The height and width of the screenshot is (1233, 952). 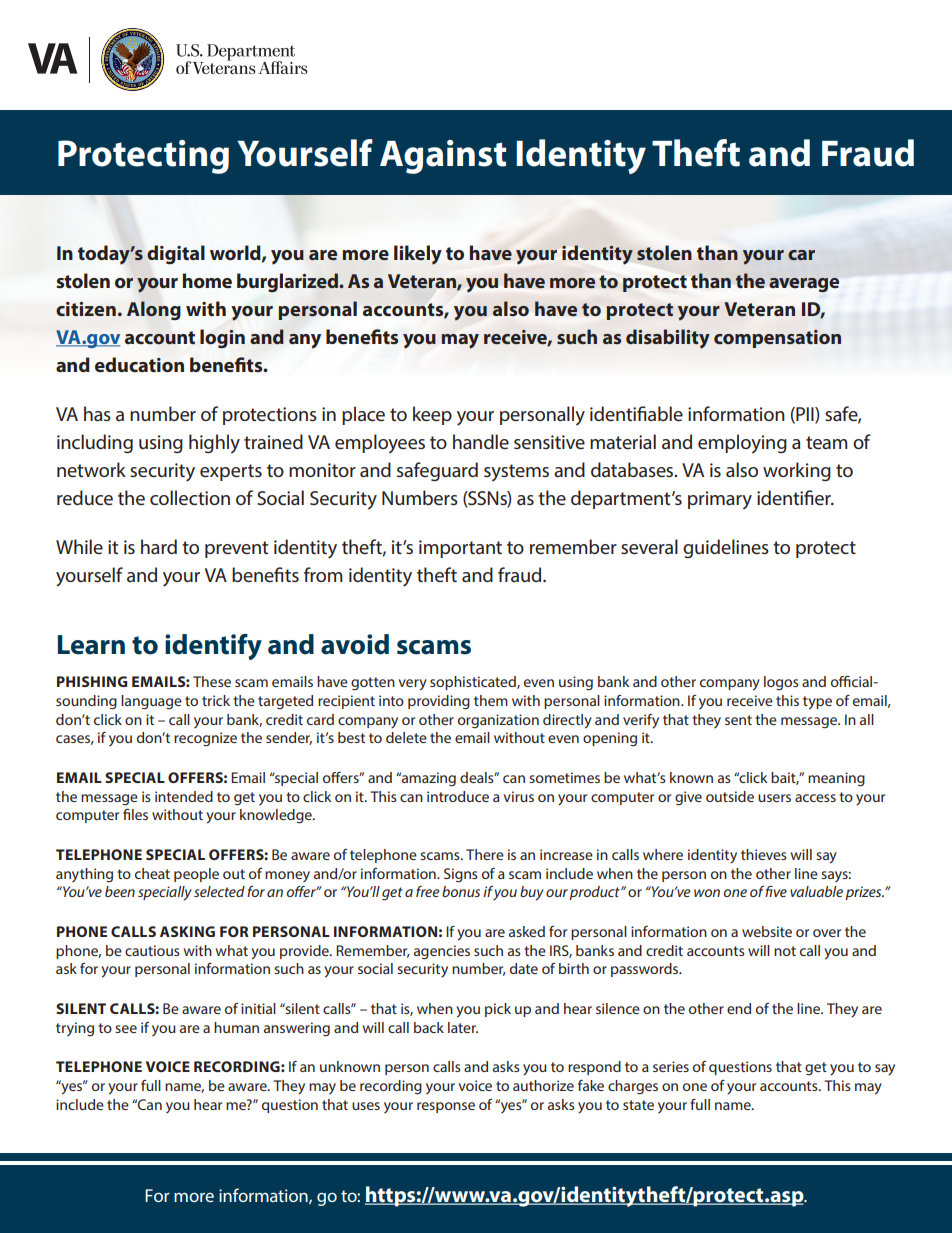 I want to click on systems, so click(x=516, y=473).
